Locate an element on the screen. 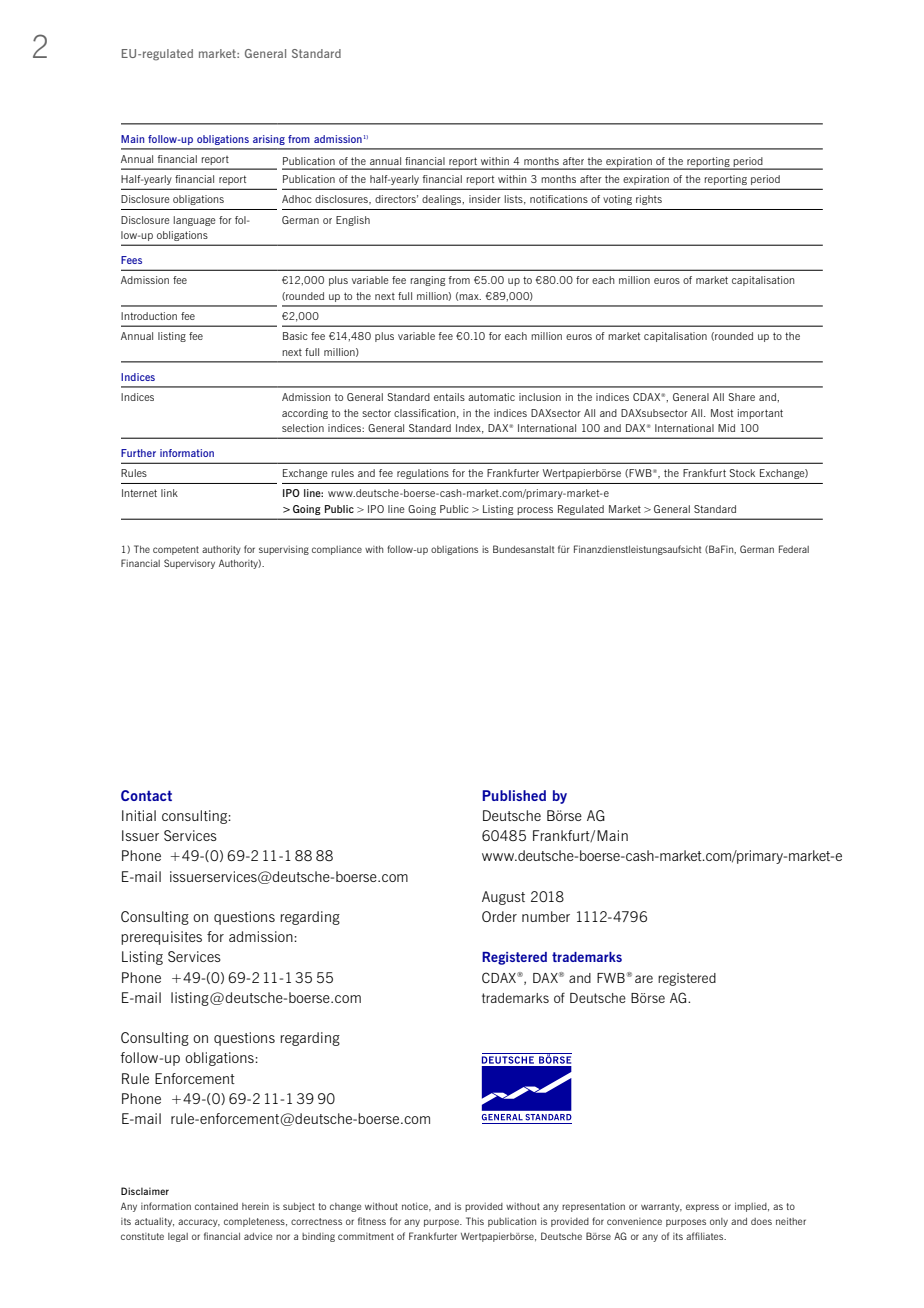  contained is located at coordinates (216, 1206).
